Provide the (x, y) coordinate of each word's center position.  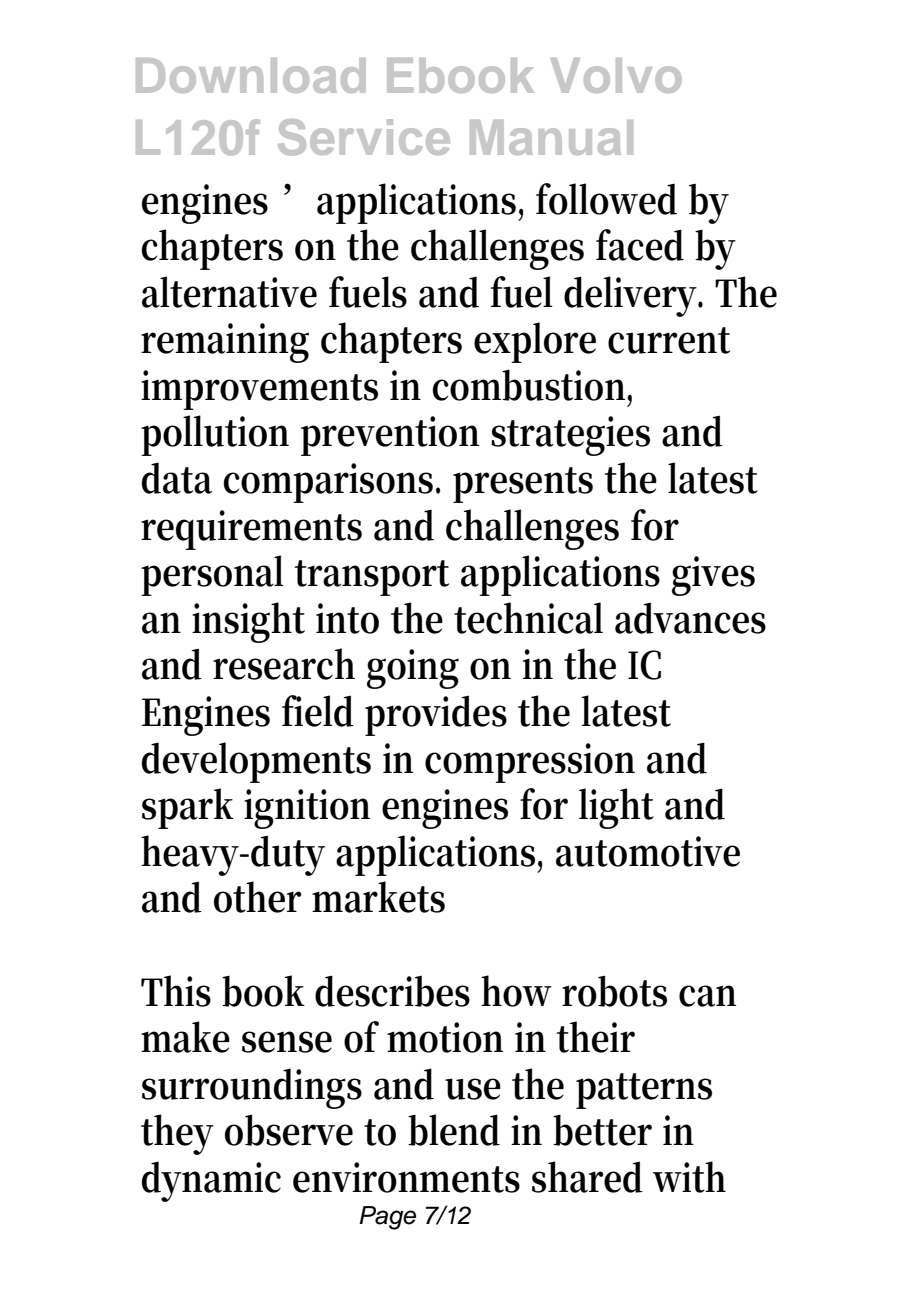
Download (251, 75)
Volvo (616, 75)
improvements (259, 390)
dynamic (211, 1181)
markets (378, 897)
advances (690, 618)
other (258, 897)
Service (364, 137)
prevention (390, 436)
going (413, 669)
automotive (648, 851)
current (669, 340)
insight (248, 622)
